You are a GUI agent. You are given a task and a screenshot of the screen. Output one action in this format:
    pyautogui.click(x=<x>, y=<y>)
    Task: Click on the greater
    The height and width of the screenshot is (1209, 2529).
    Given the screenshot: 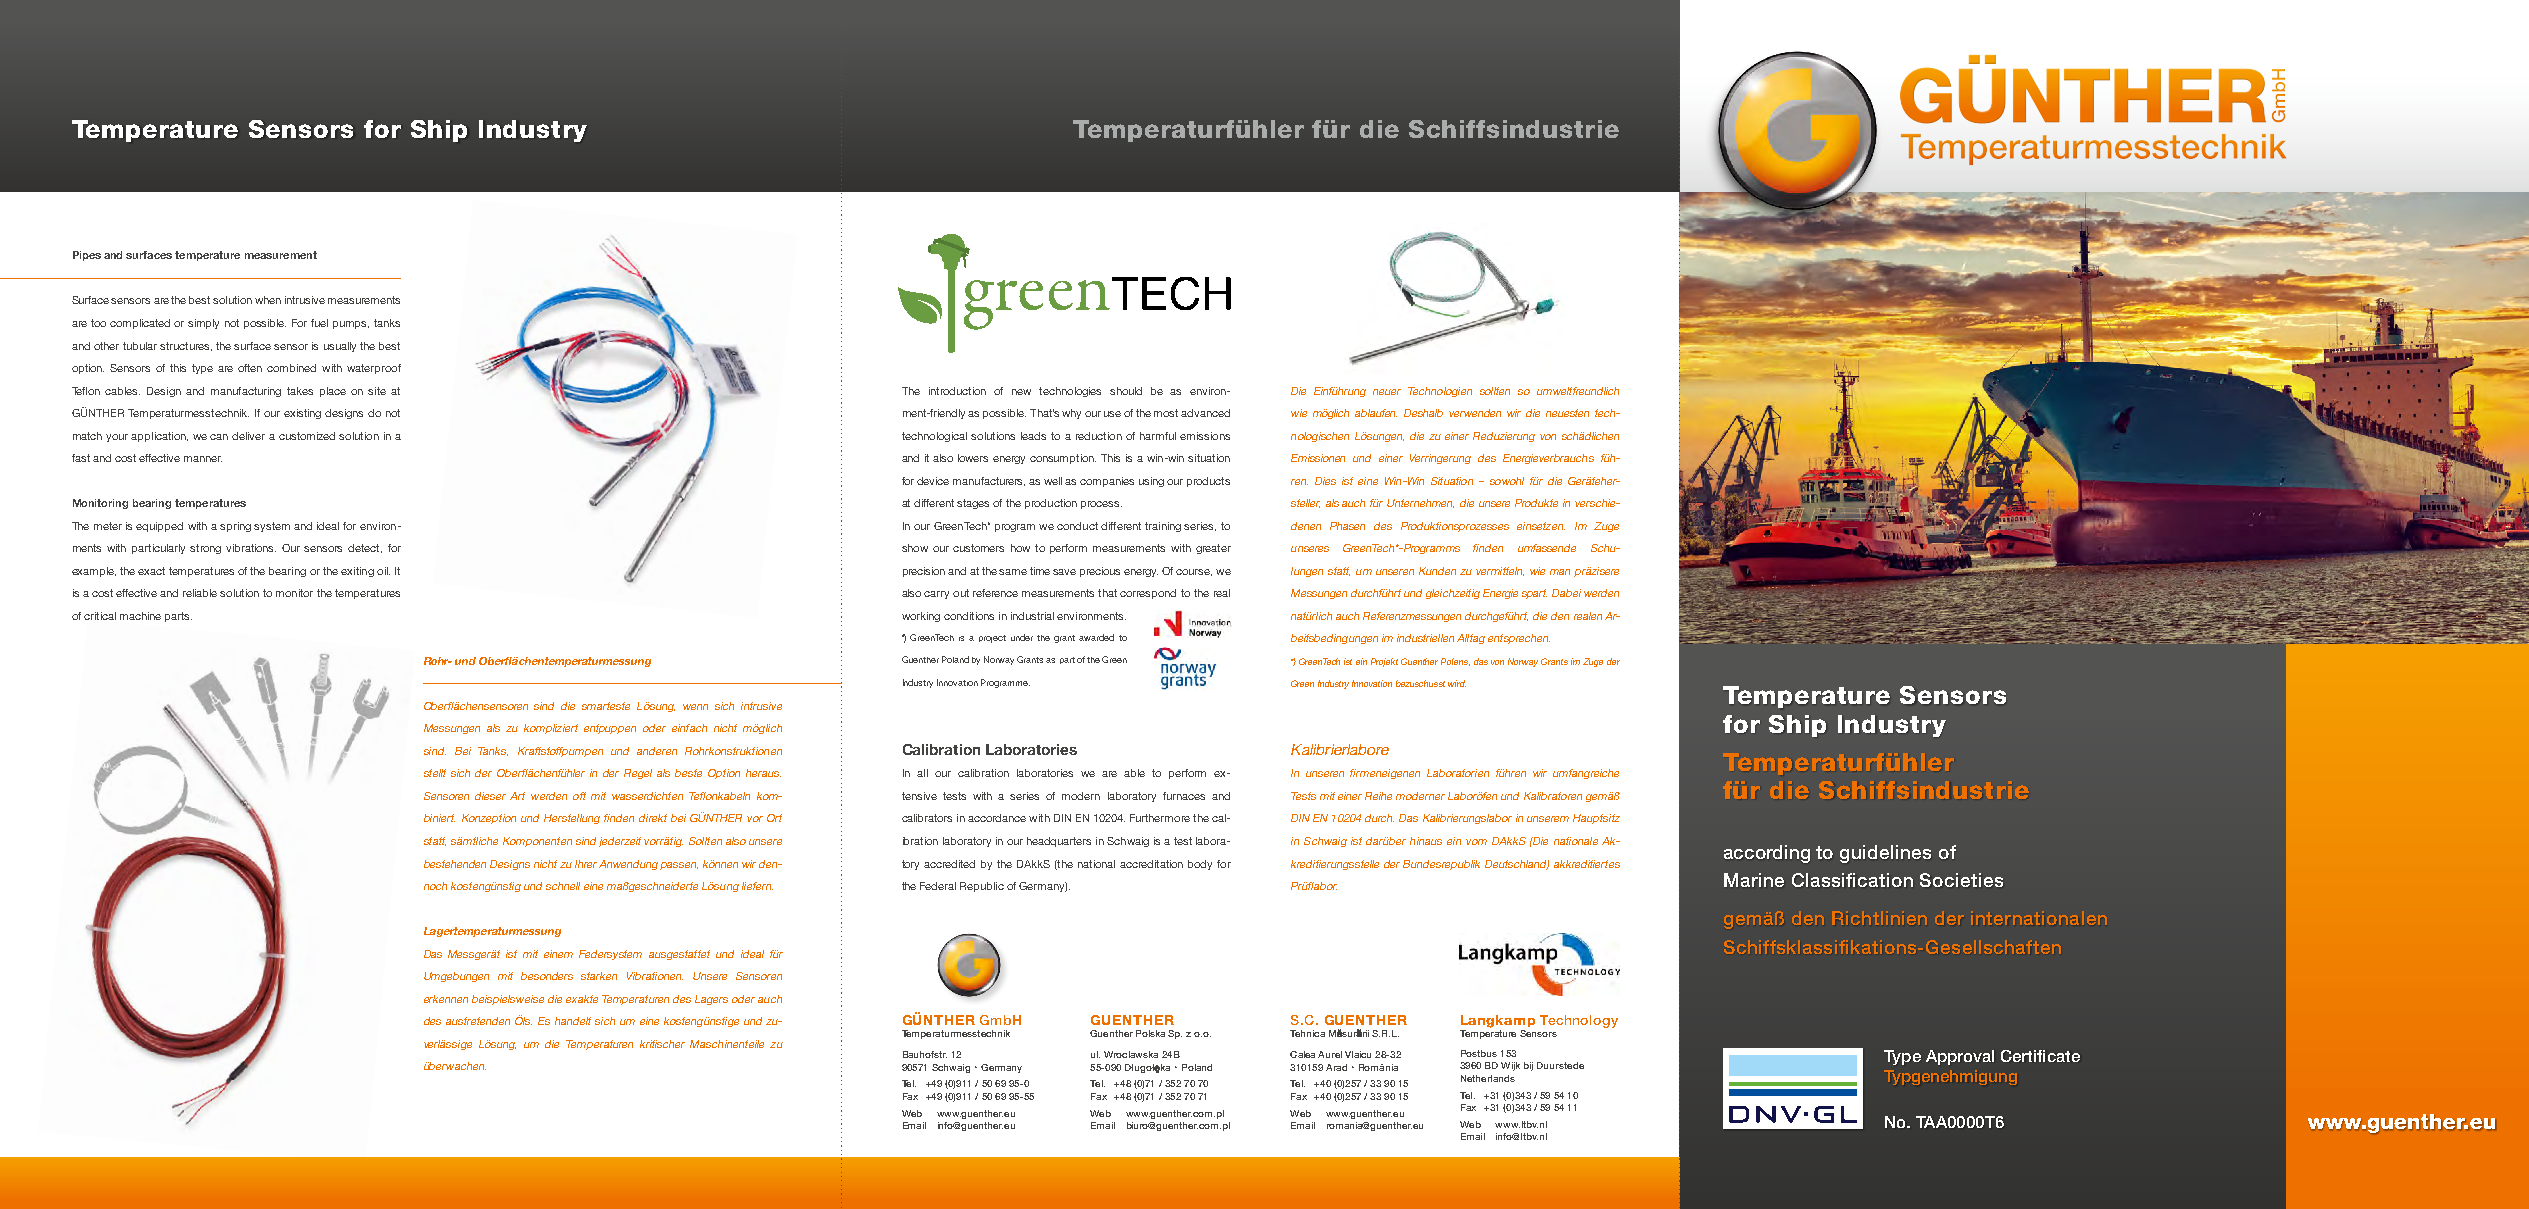 What is the action you would take?
    pyautogui.click(x=1213, y=549)
